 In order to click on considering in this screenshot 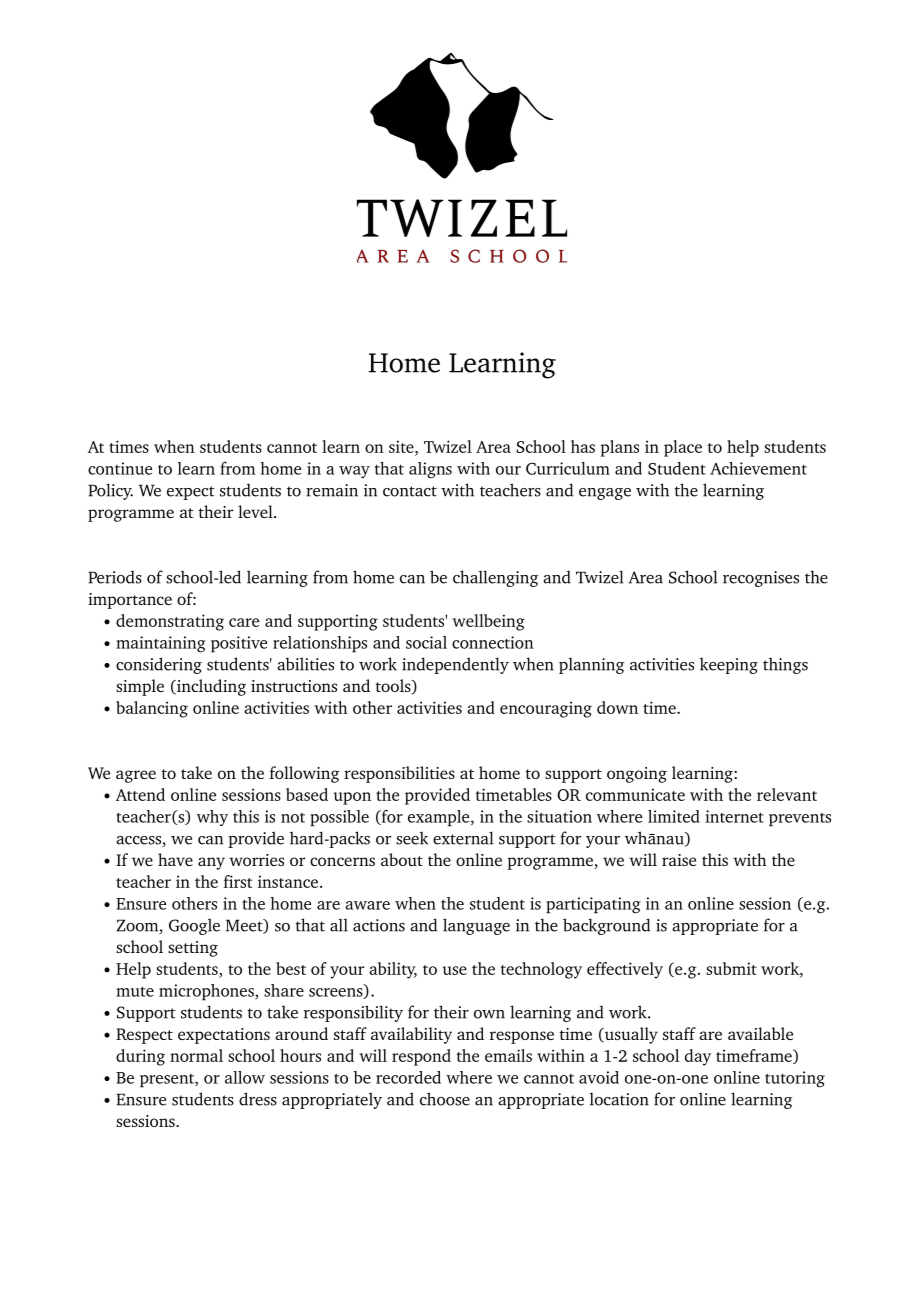, I will do `click(159, 665)`.
